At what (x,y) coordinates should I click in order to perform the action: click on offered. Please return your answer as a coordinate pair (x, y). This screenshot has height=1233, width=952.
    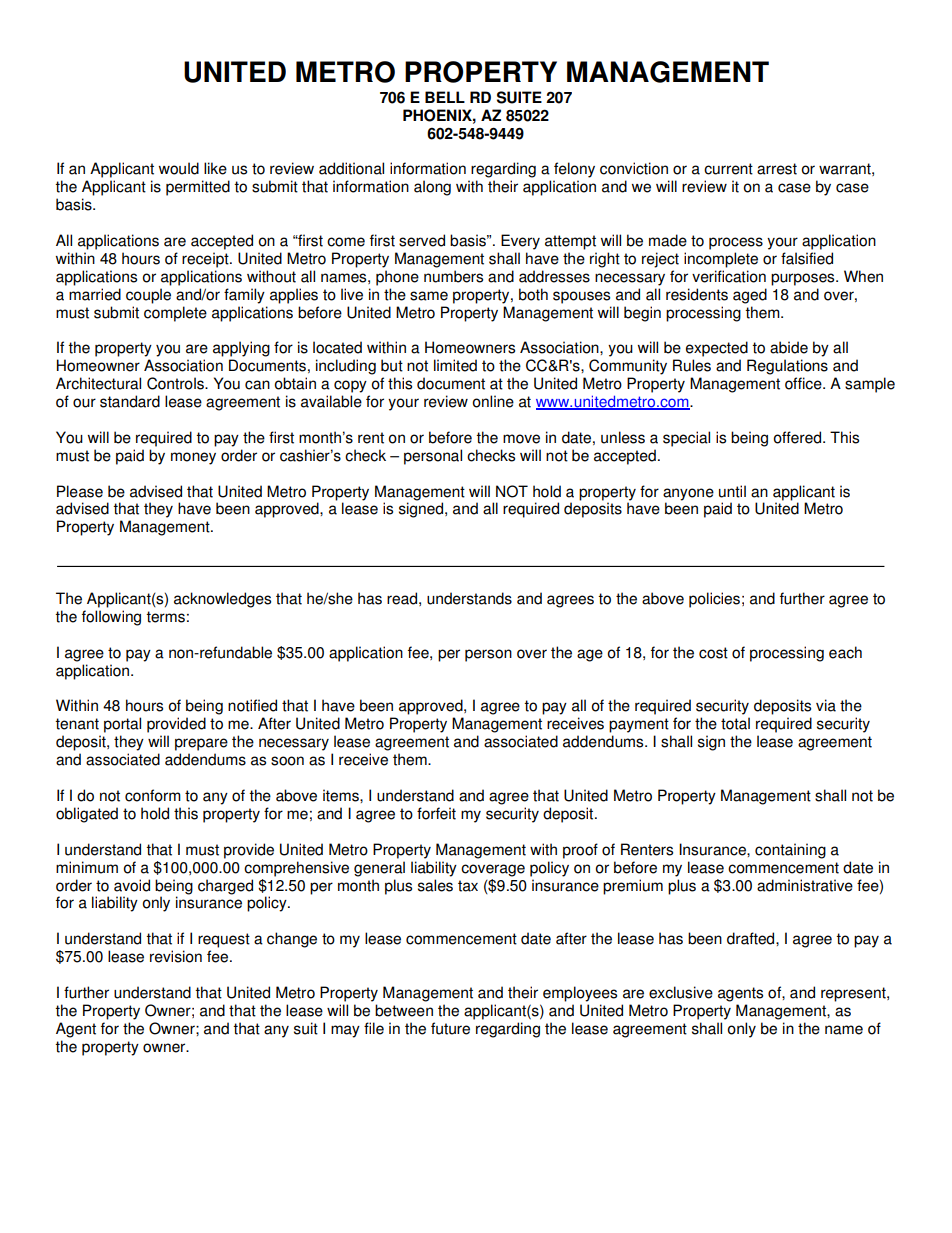
    Looking at the image, I should click on (799, 437).
